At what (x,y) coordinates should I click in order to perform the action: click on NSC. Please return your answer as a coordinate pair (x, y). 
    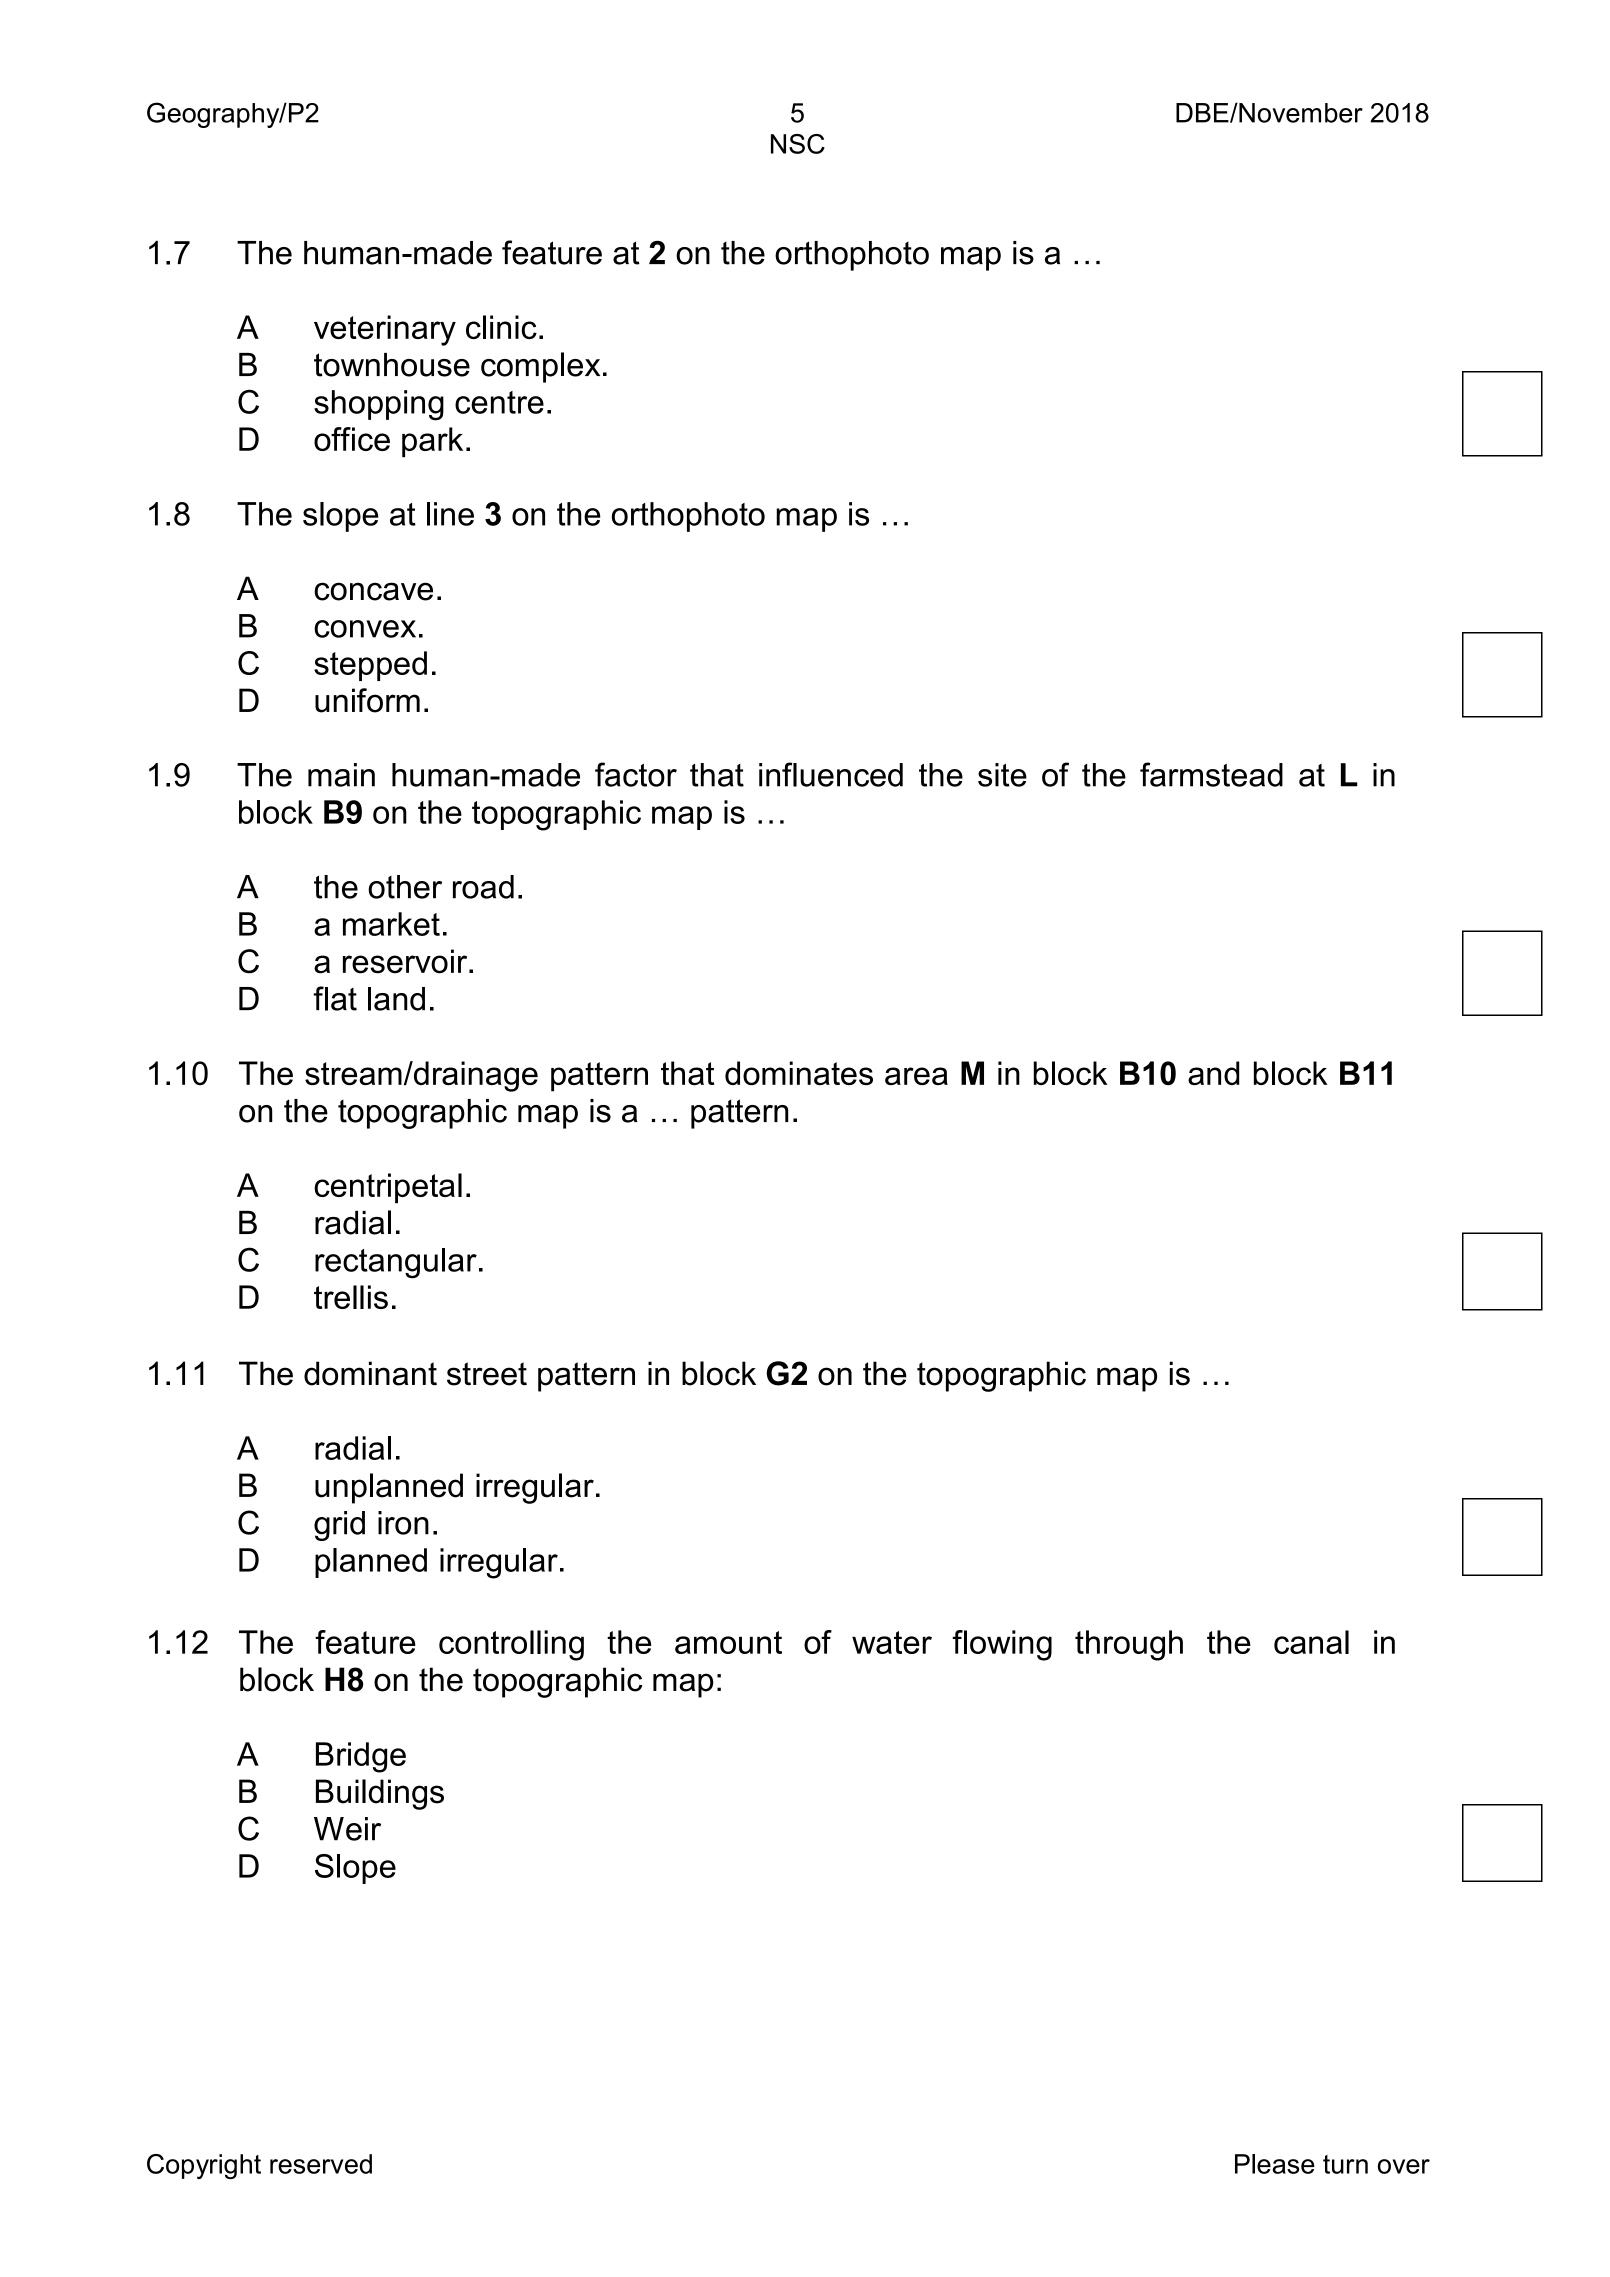
    Looking at the image, I should click on (798, 144).
